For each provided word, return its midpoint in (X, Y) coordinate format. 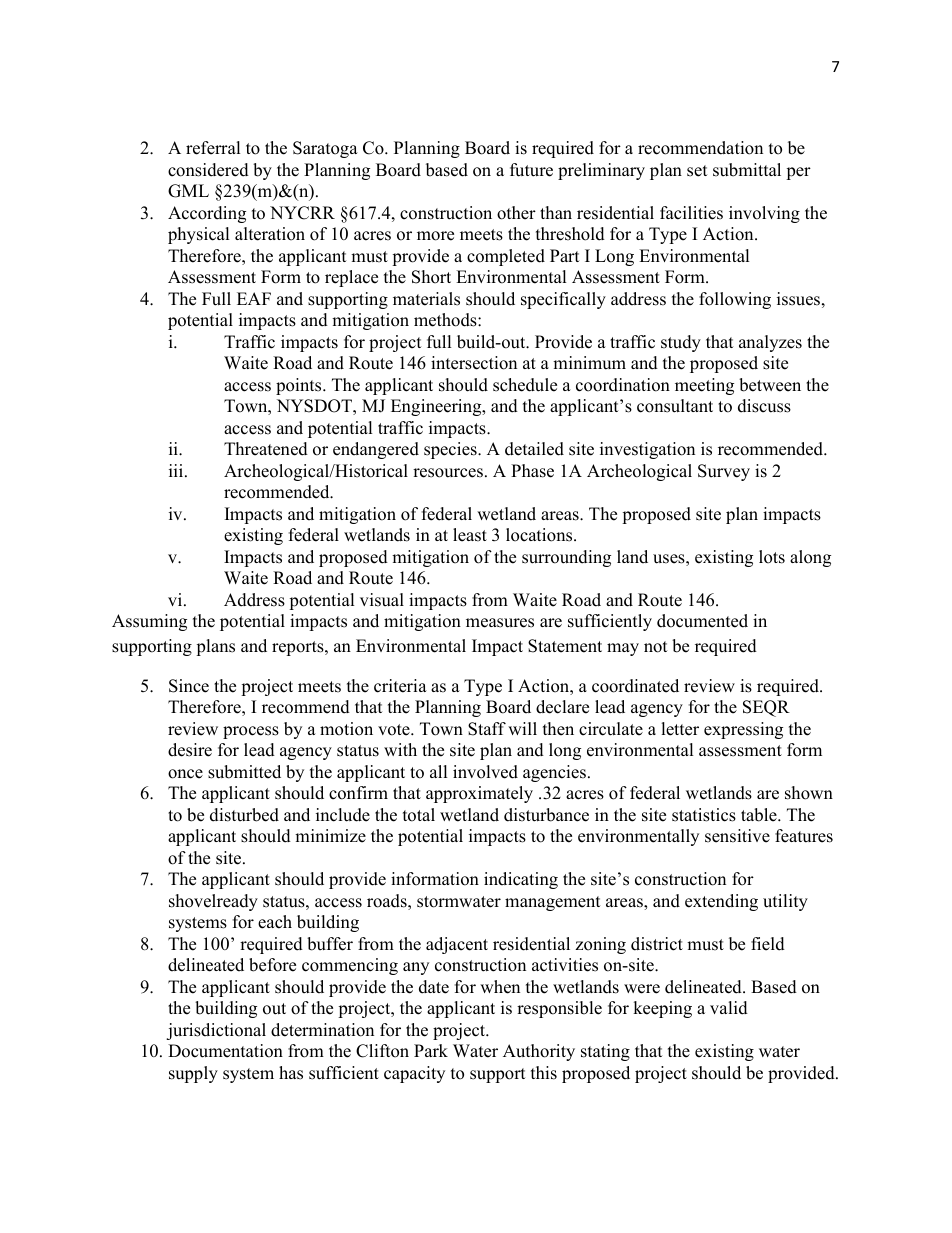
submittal (747, 170)
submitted (244, 772)
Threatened (266, 449)
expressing (743, 730)
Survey (724, 472)
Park (431, 1050)
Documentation (225, 1051)
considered (208, 170)
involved (485, 772)
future (531, 170)
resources (448, 473)
